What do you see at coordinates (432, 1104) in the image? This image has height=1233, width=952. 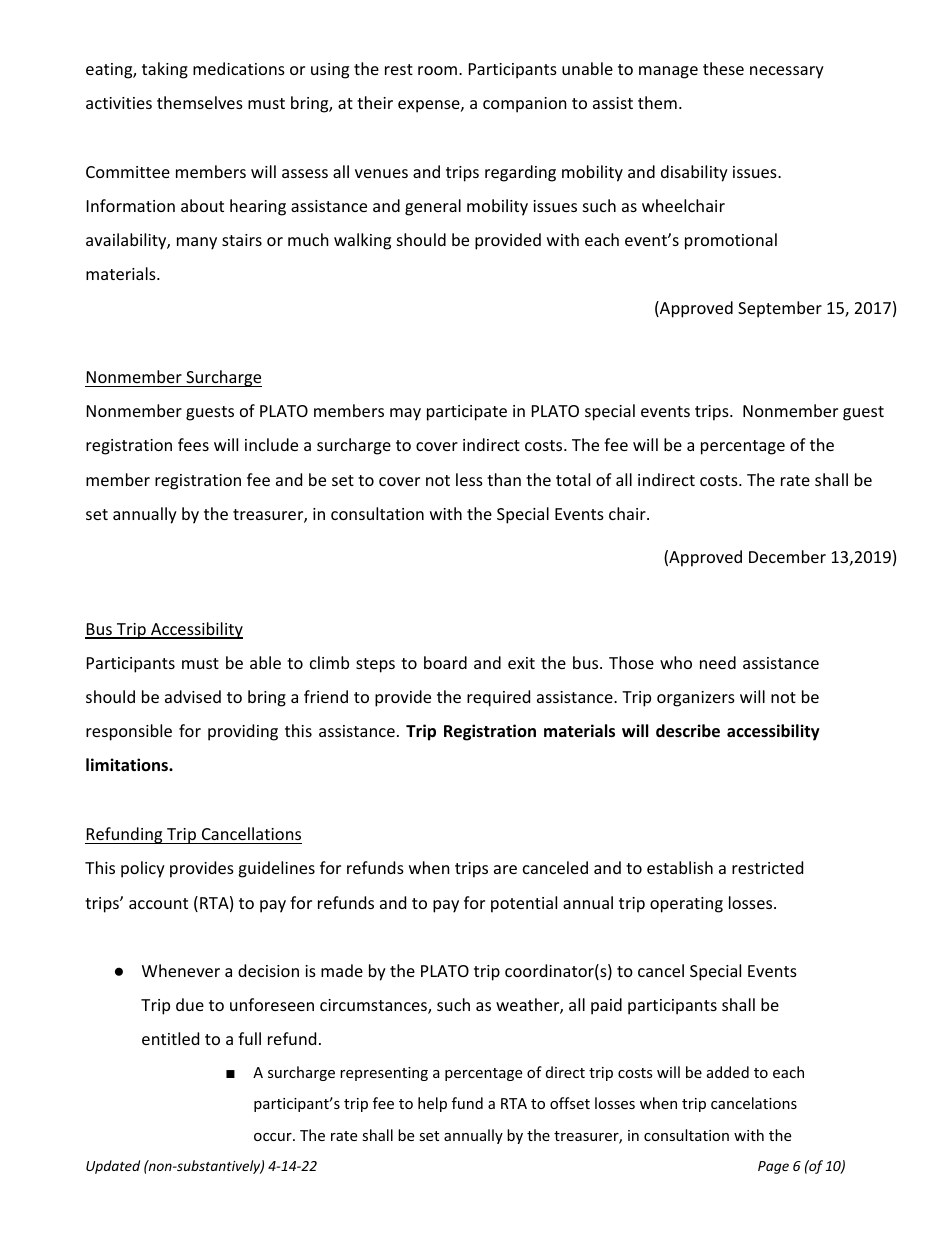 I see `help` at bounding box center [432, 1104].
